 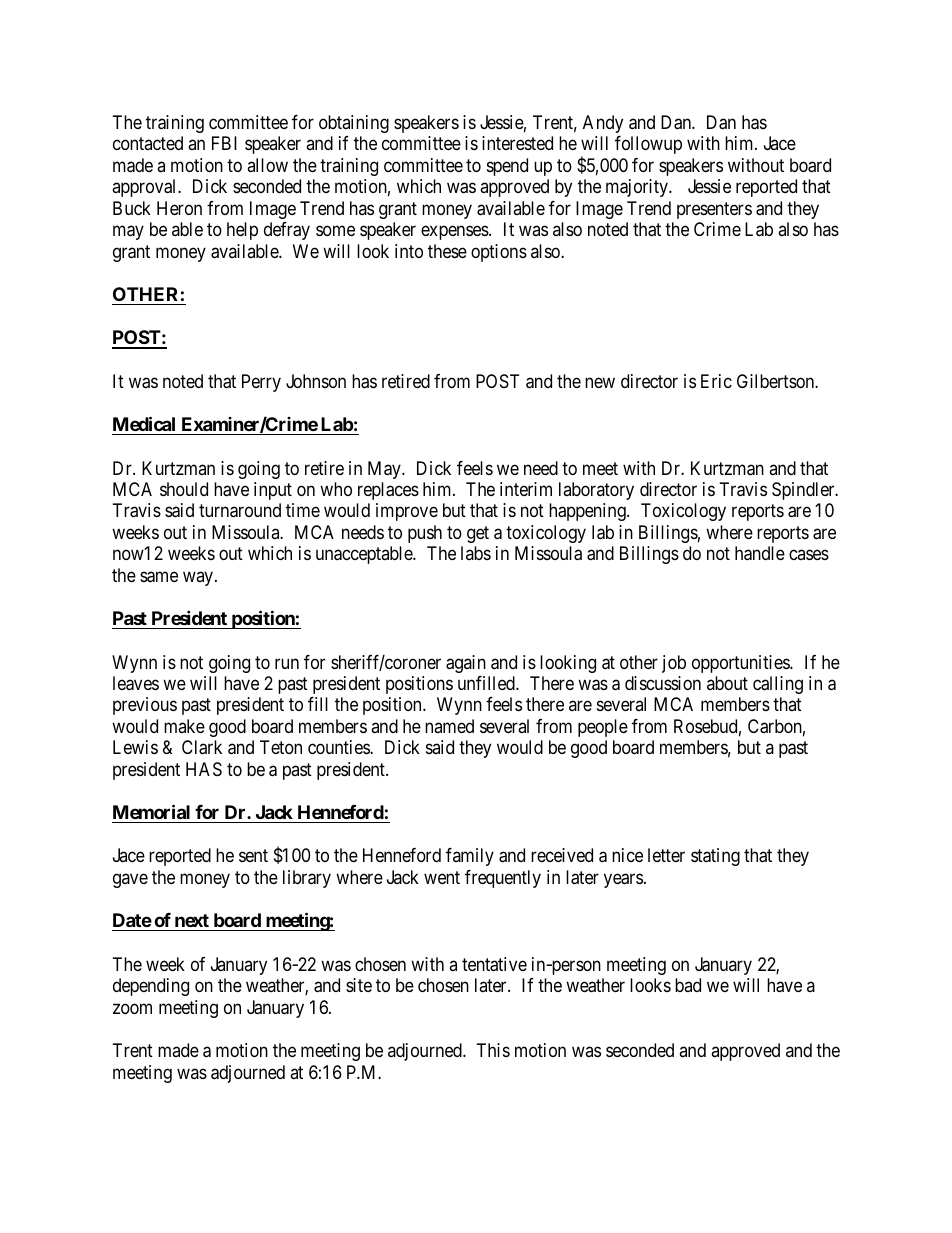 What do you see at coordinates (224, 143) in the page?
I see `FBI` at bounding box center [224, 143].
